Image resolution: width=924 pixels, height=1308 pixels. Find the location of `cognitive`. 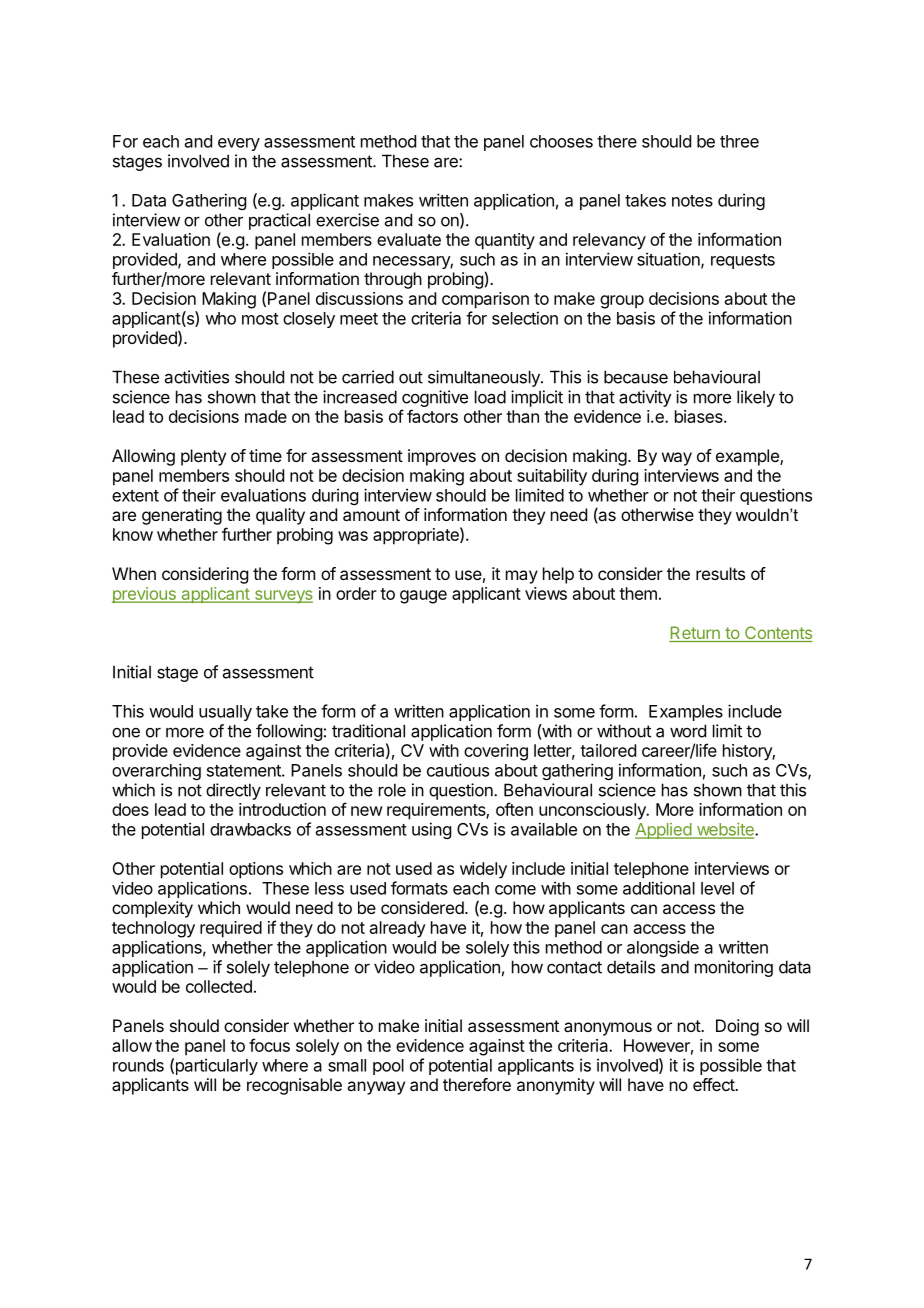

cognitive is located at coordinates (435, 398).
